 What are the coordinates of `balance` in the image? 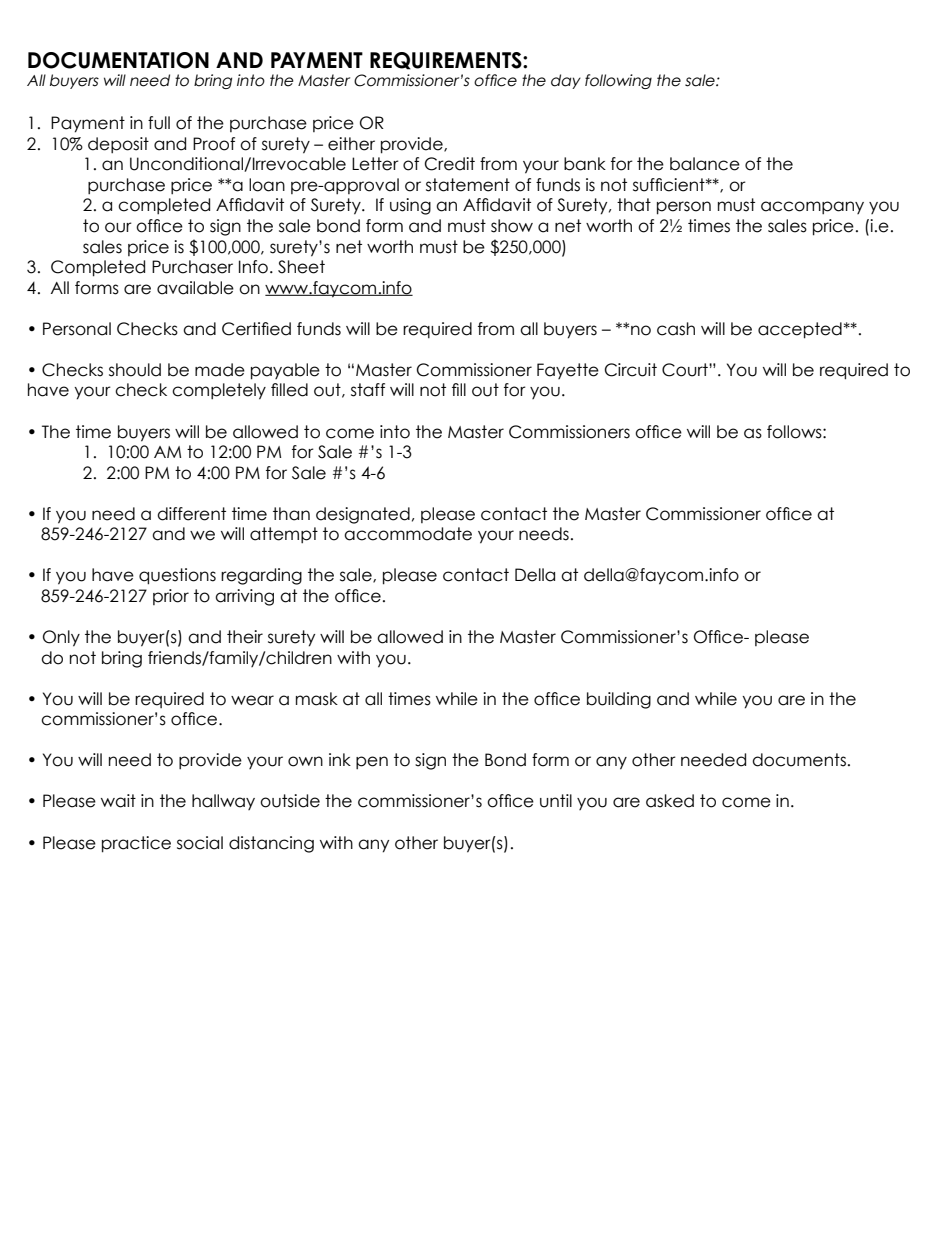 It's located at (705, 164).
